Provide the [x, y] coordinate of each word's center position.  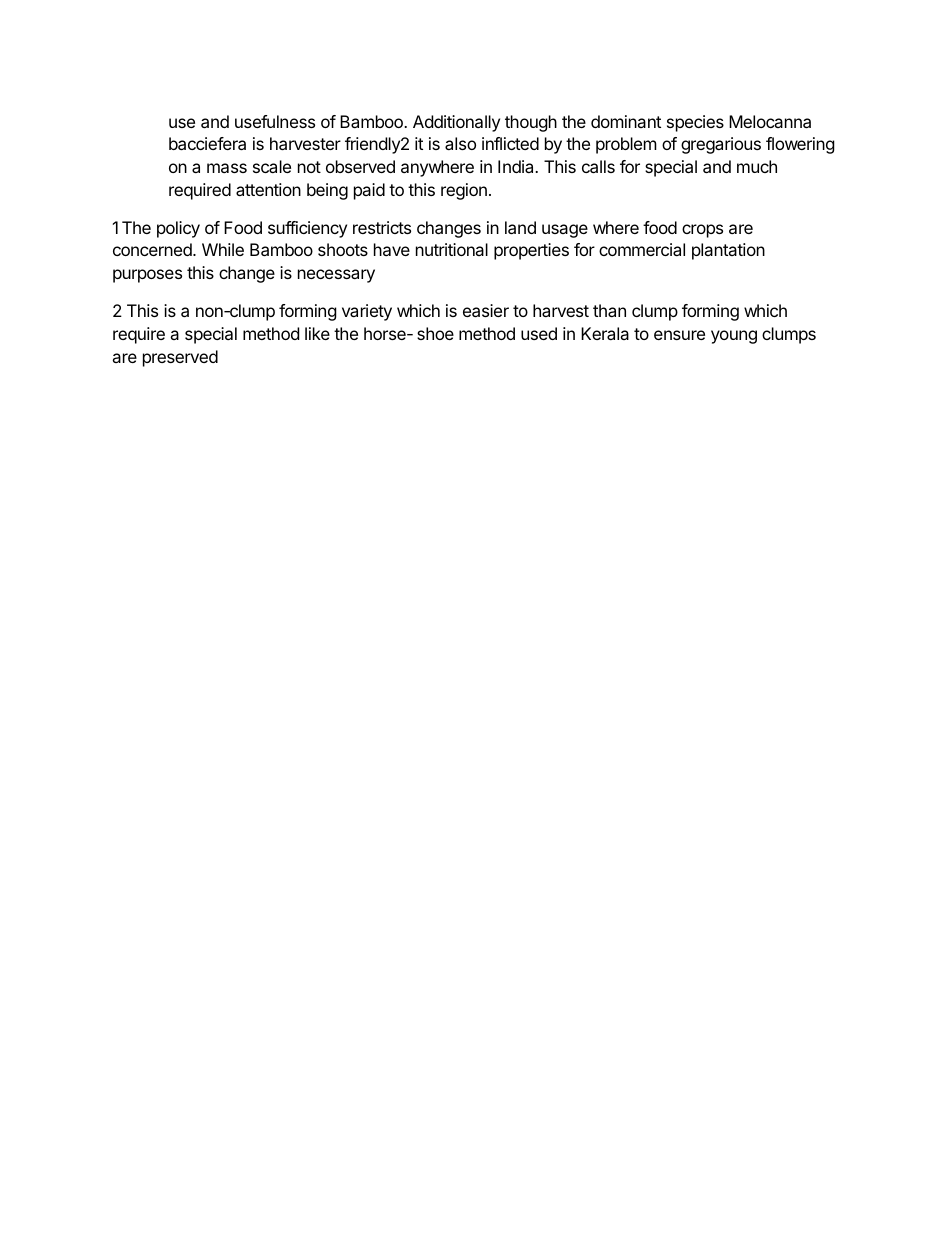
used [539, 333]
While [223, 249]
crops [702, 231]
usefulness [275, 121]
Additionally [456, 123]
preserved [180, 358]
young [734, 337]
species [695, 123]
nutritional [452, 249]
